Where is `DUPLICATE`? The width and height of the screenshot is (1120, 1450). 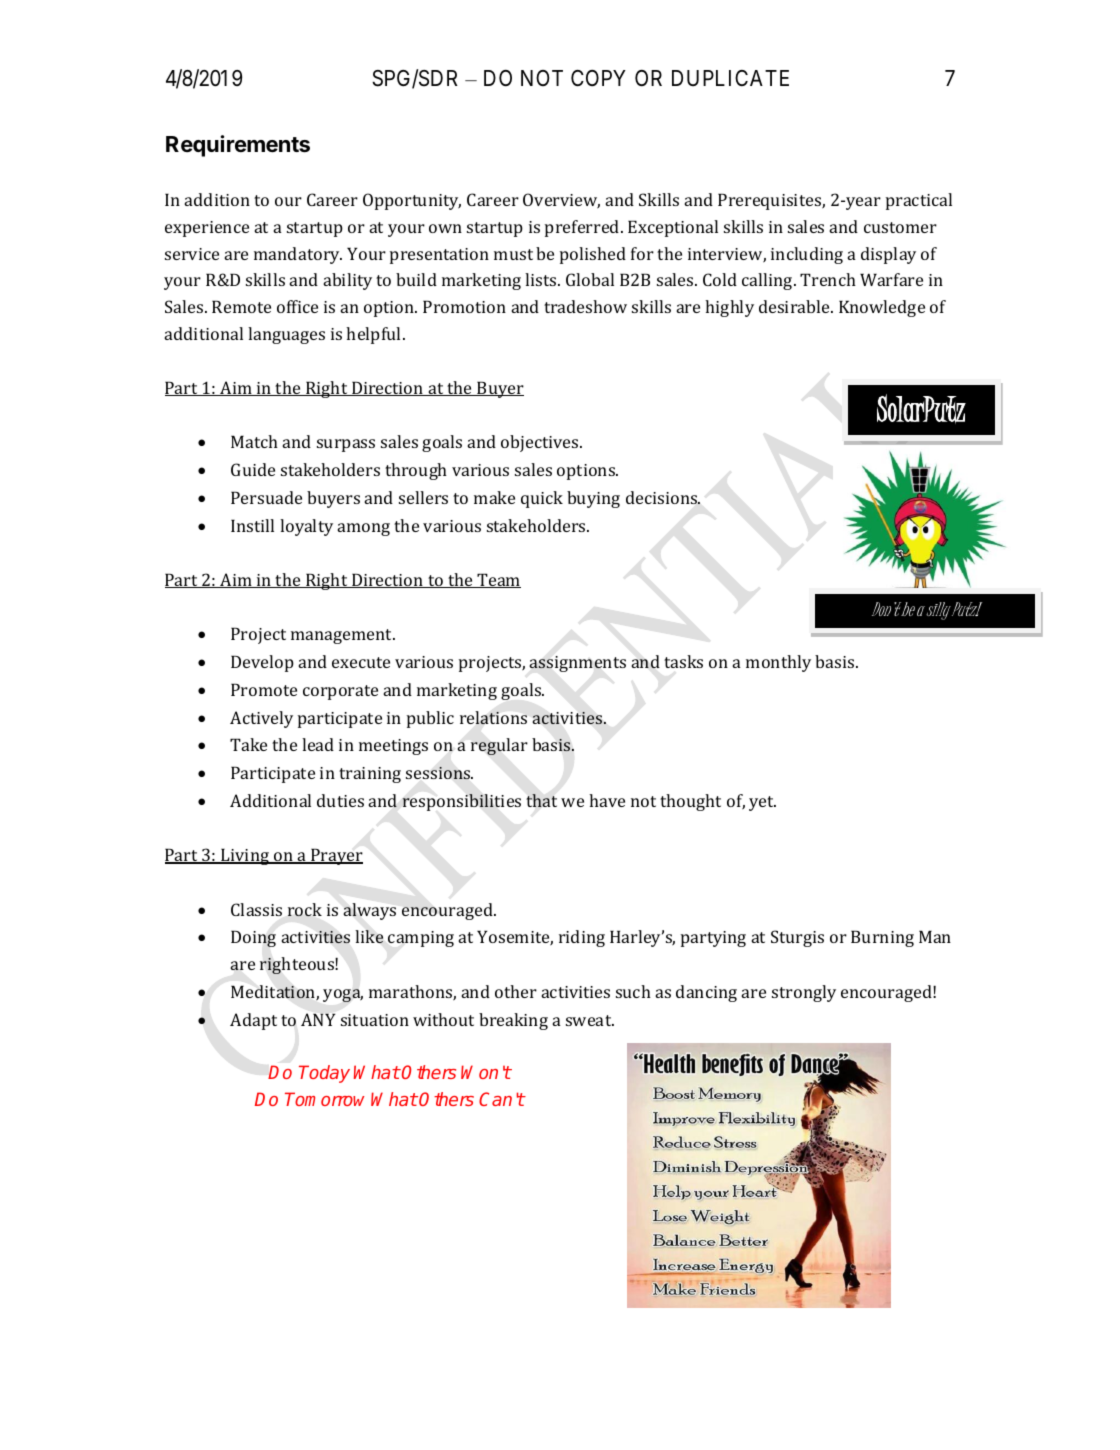
DUPLICATE is located at coordinates (730, 78).
